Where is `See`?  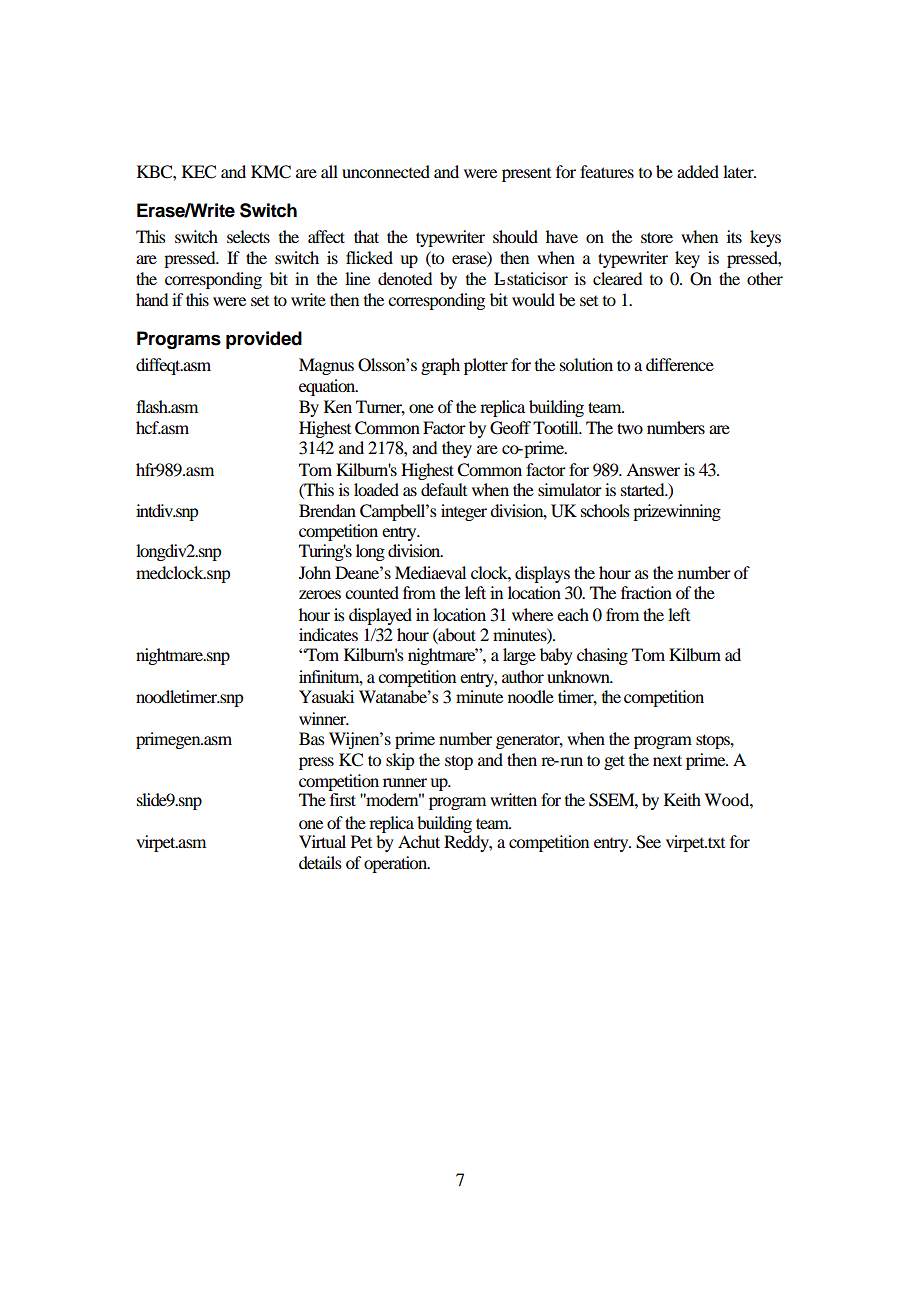
See is located at coordinates (648, 842).
